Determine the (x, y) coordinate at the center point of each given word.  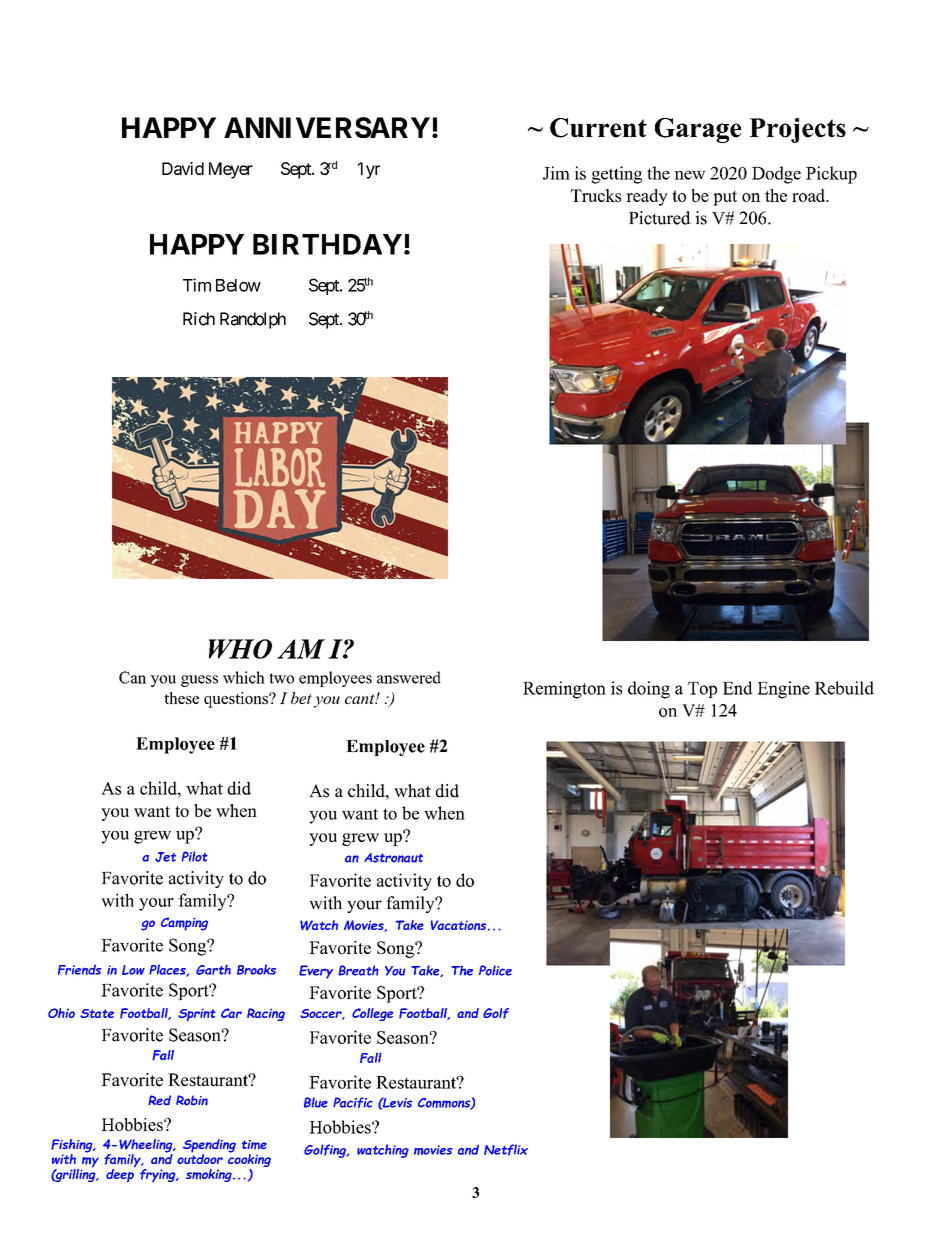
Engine (783, 690)
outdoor (200, 1157)
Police (495, 970)
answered (409, 677)
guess (199, 681)
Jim (556, 173)
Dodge (776, 175)
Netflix (506, 1150)
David (183, 168)
